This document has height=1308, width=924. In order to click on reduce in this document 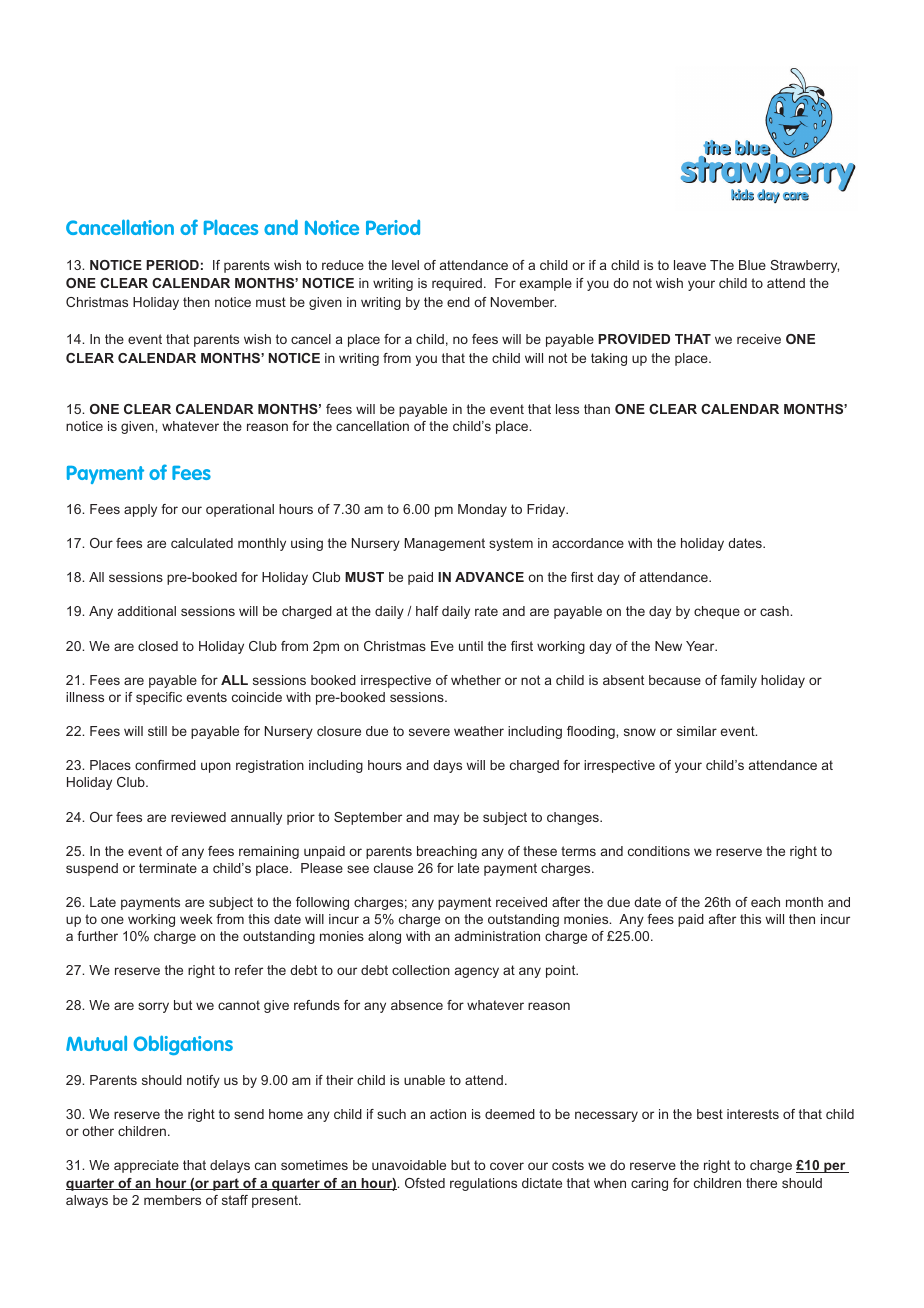, I will do `click(343, 265)`.
